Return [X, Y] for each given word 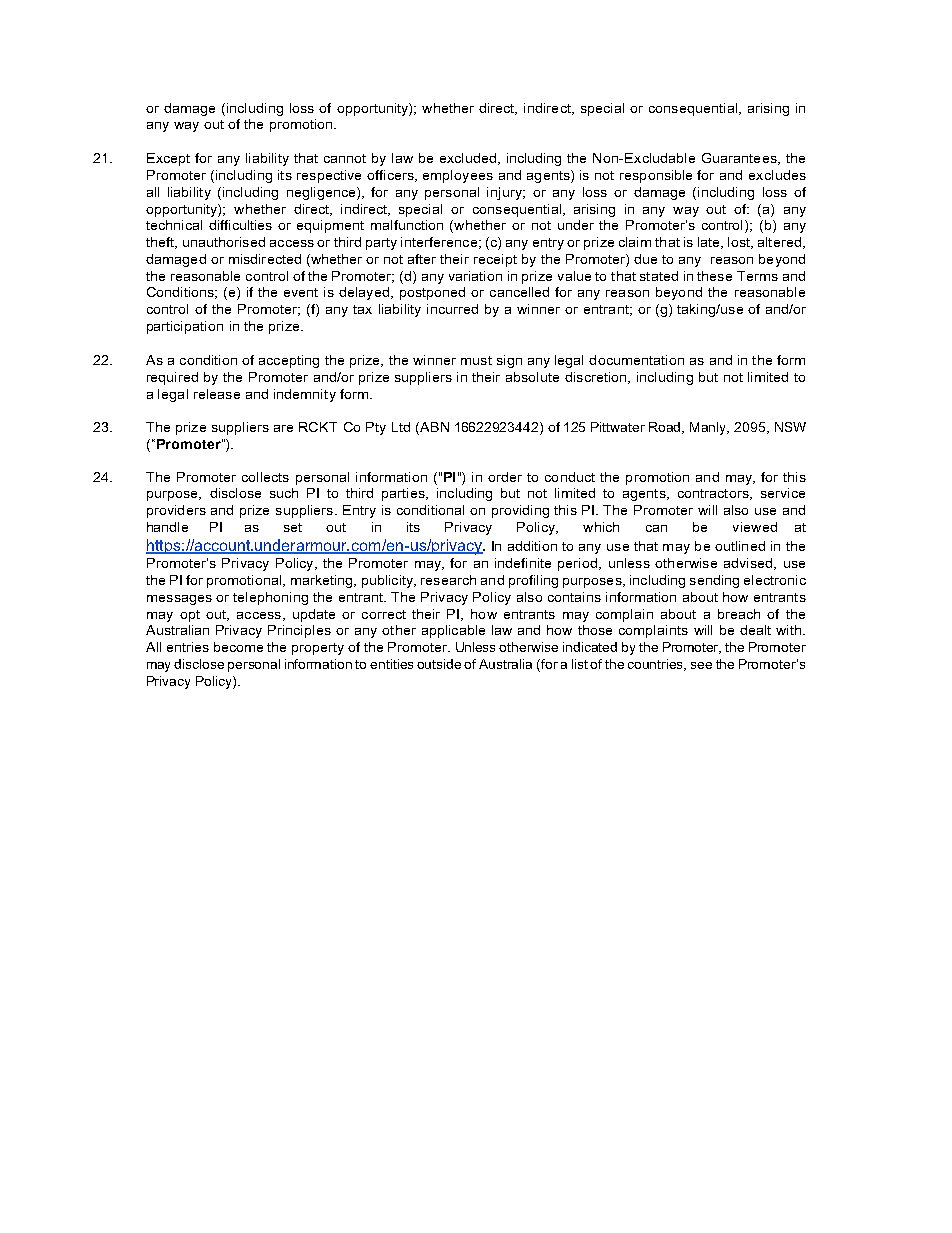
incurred [452, 309]
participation [185, 327]
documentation [636, 360]
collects [265, 477]
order [505, 477]
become [238, 647]
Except [168, 159]
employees [458, 176]
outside [439, 664]
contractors [714, 494]
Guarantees [740, 159]
